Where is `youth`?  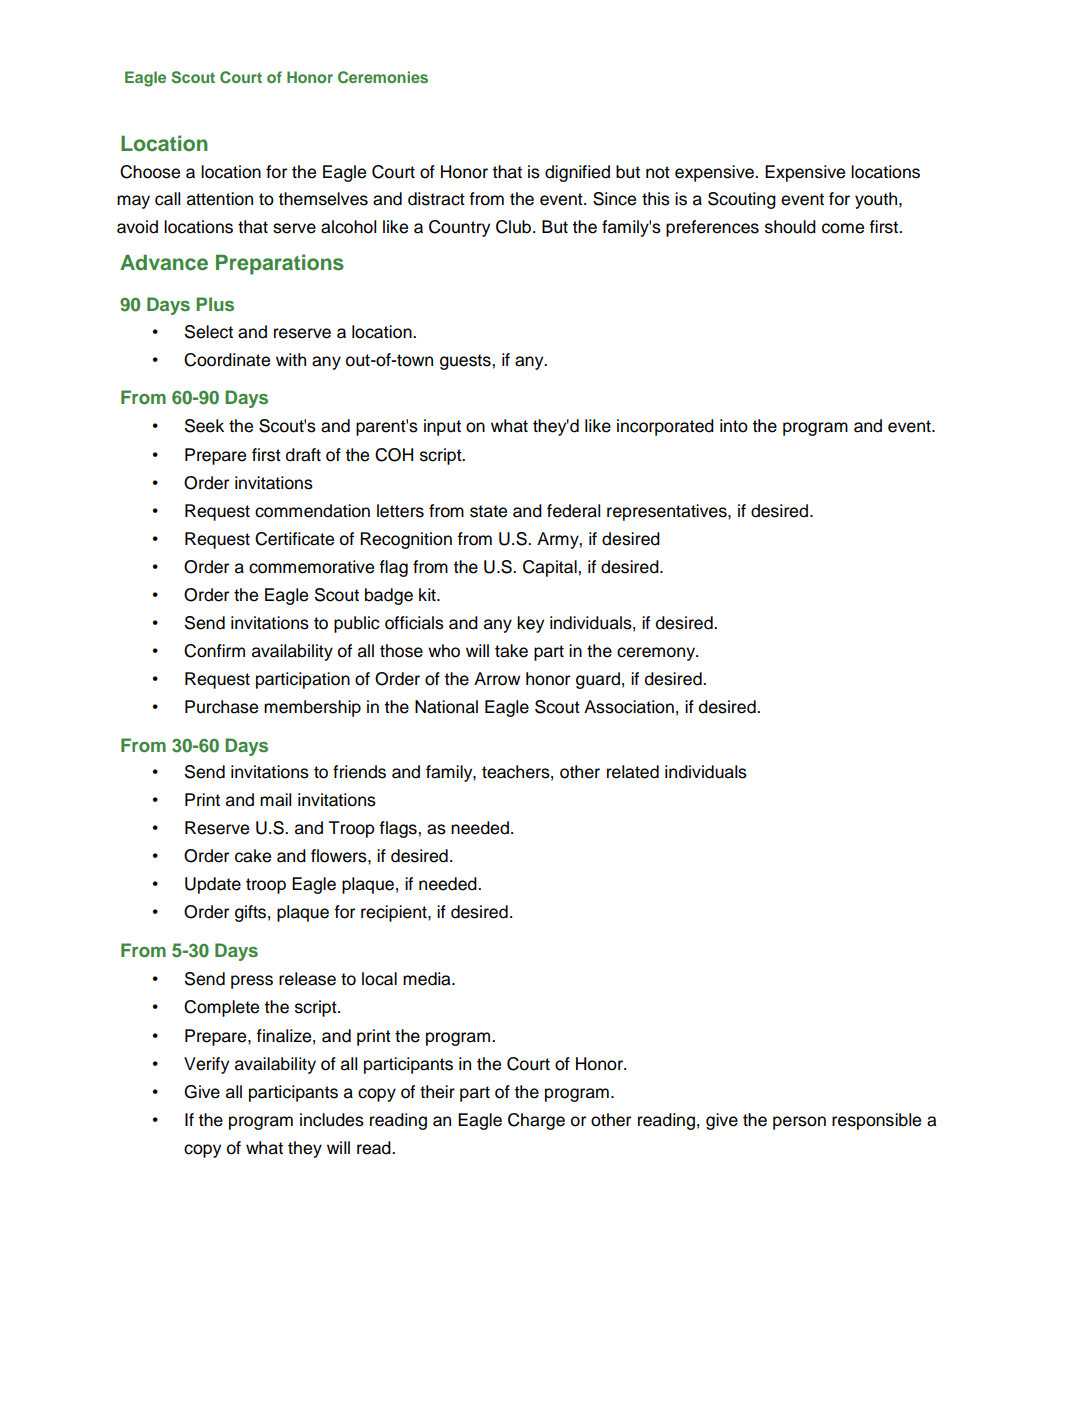 youth is located at coordinates (877, 200).
